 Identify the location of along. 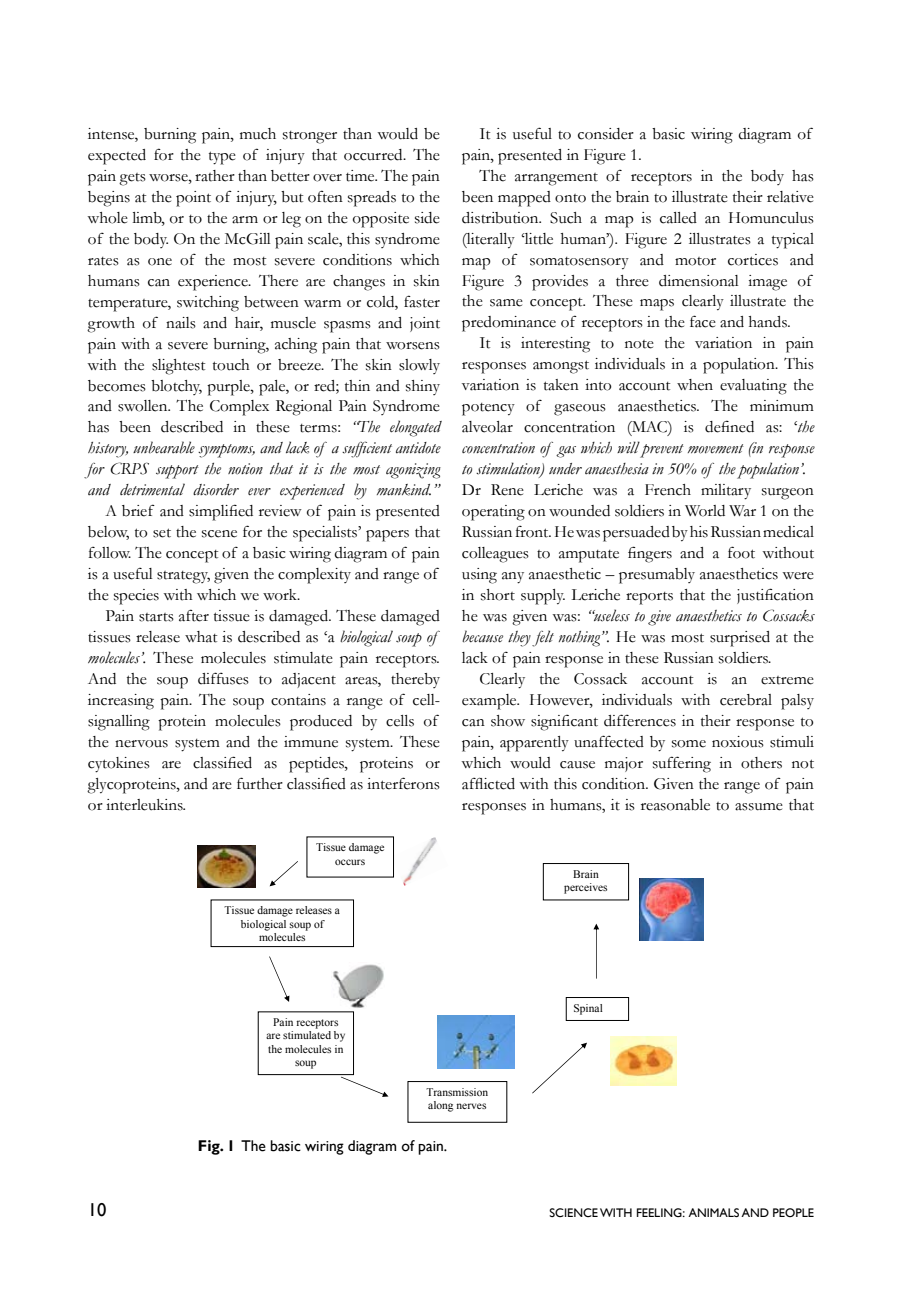
(440, 1106).
